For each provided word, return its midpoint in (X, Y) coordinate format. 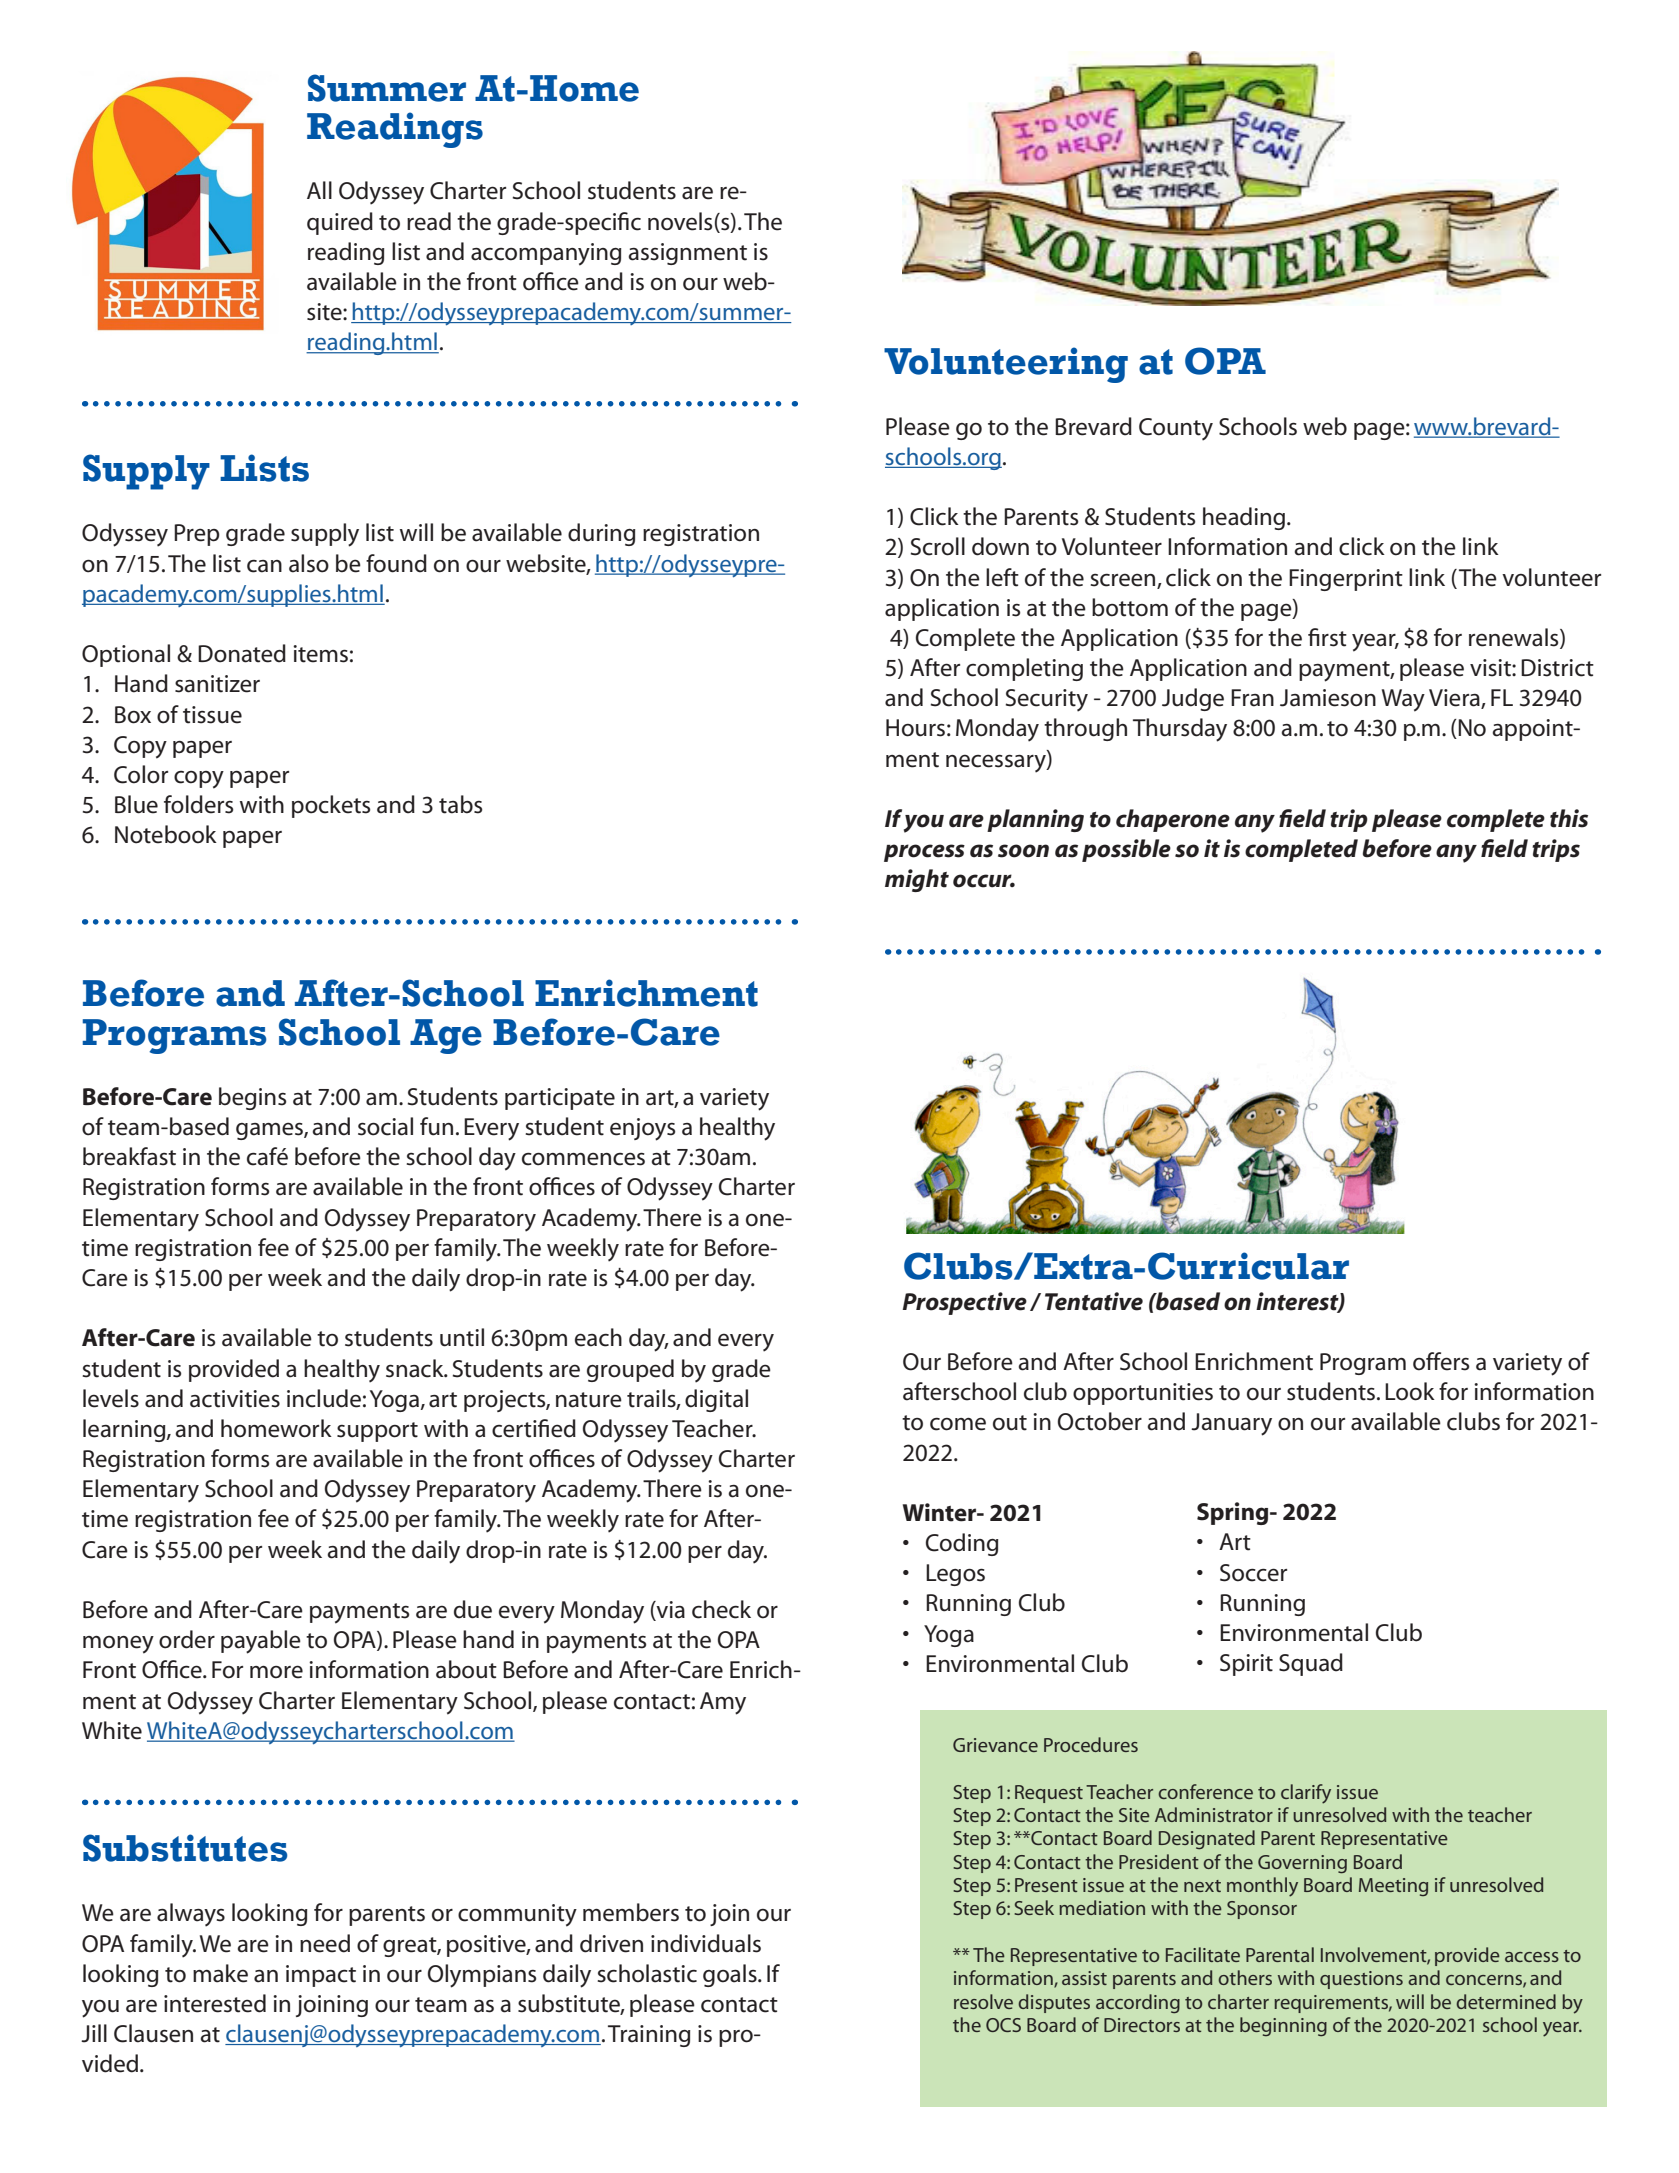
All (319, 190)
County (1176, 429)
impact (321, 1976)
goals (731, 1975)
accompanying (546, 254)
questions (1361, 1980)
